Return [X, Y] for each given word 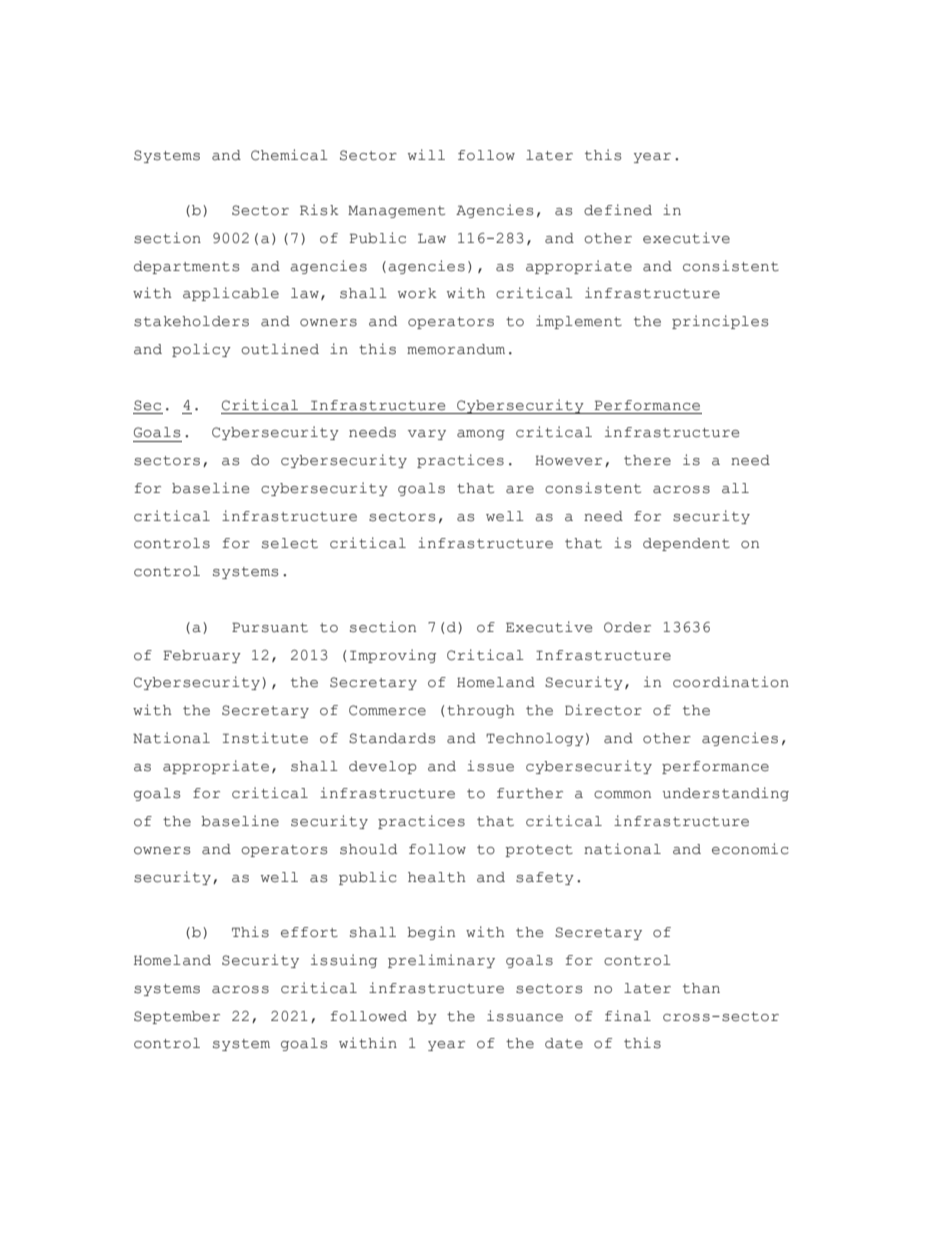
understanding [725, 794]
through [481, 711]
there [647, 460]
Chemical [289, 155]
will [426, 154]
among [481, 435]
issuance [525, 1016]
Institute [265, 738]
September [177, 1017]
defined [618, 210]
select [290, 543]
